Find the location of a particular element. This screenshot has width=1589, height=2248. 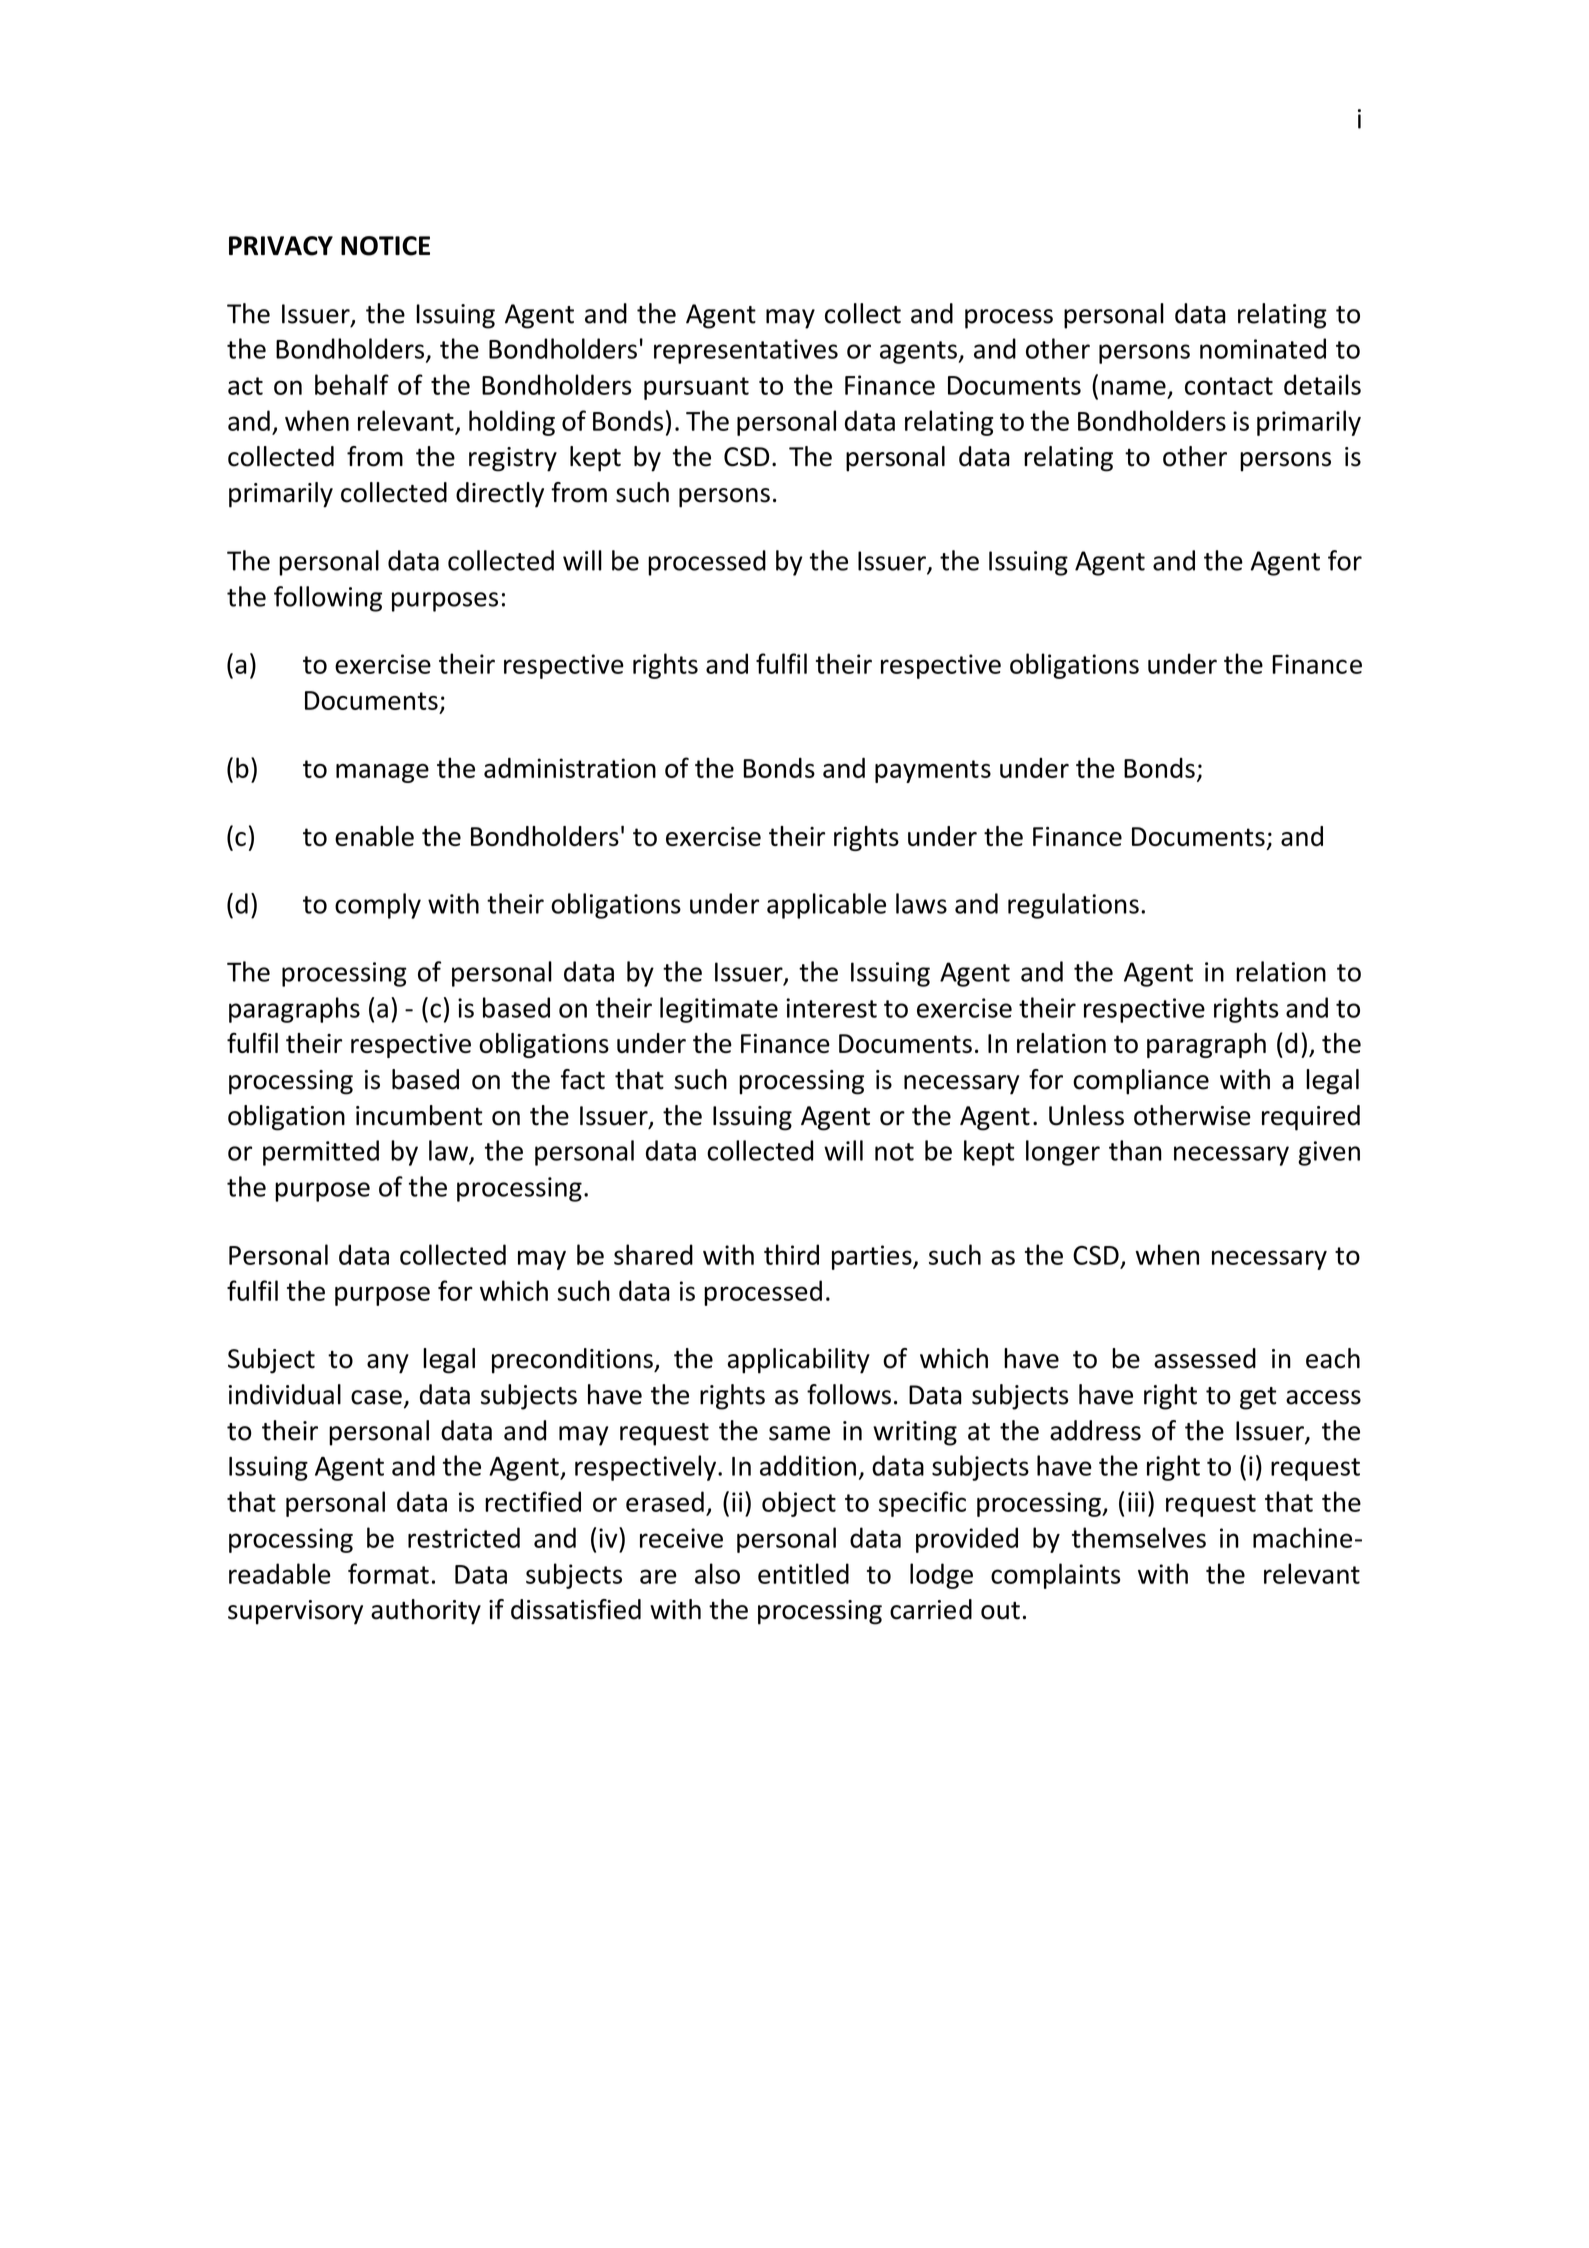

entitled is located at coordinates (803, 1573).
